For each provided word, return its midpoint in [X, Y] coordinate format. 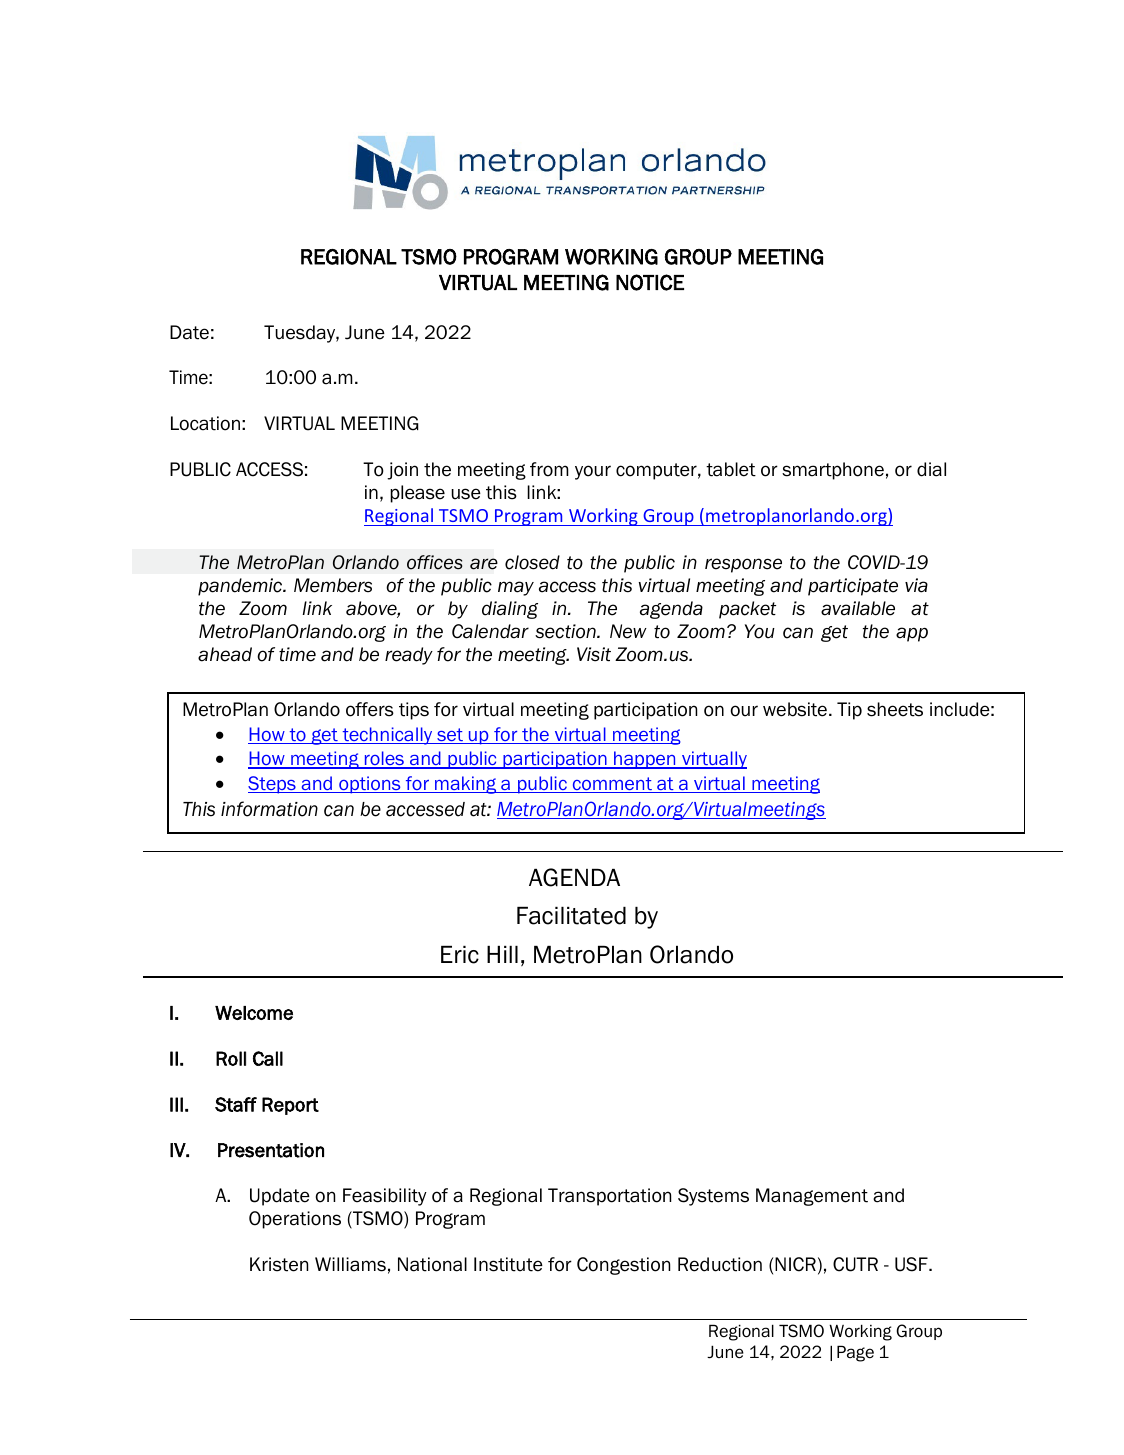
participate [853, 587]
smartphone [833, 471]
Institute [508, 1264]
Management [812, 1197]
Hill [502, 954]
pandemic [241, 587]
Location [205, 423]
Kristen [279, 1264]
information [269, 809]
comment [612, 785]
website [795, 709]
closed [532, 562]
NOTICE [650, 282]
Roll [231, 1058]
